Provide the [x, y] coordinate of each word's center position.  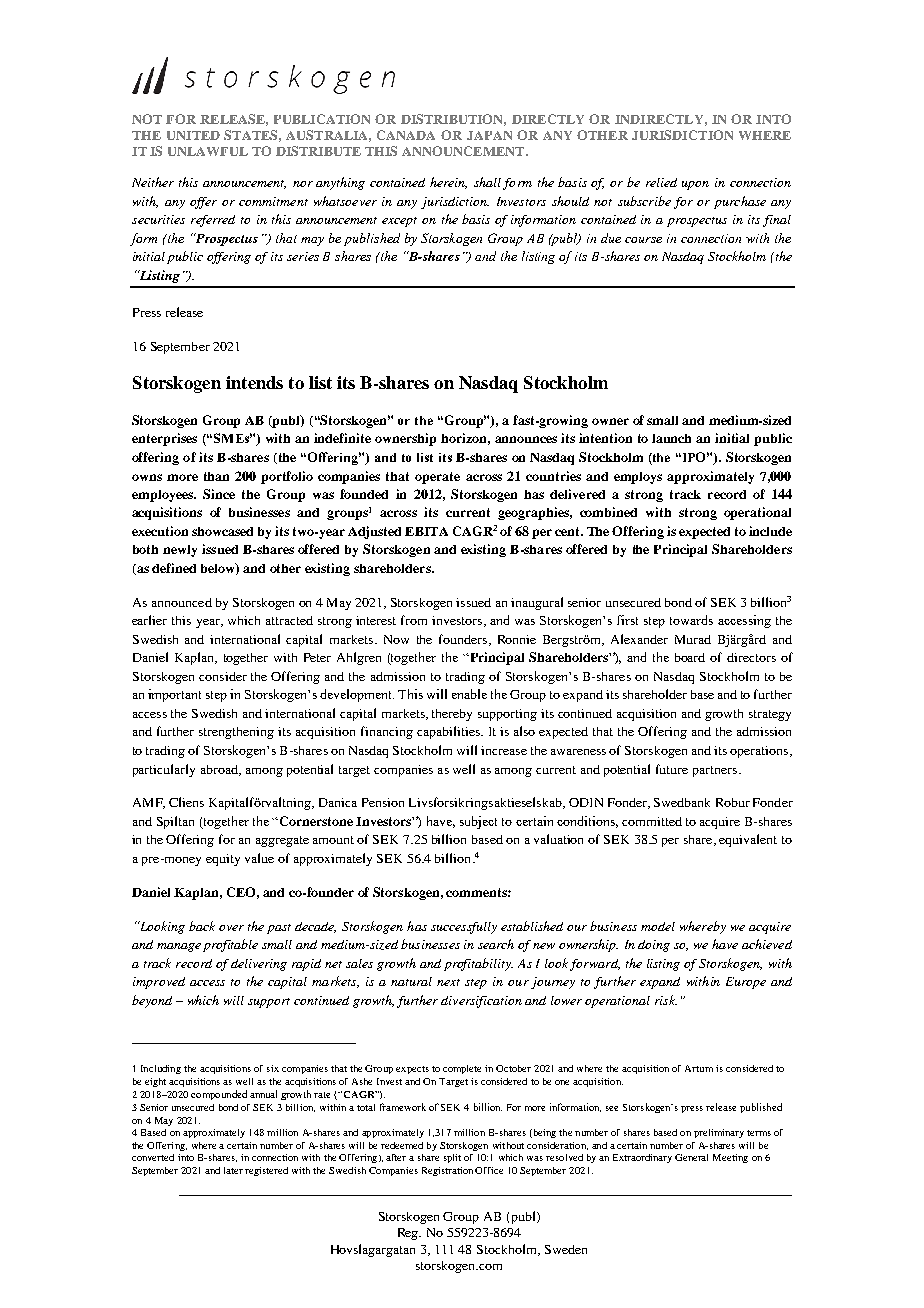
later [233, 1170]
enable [469, 694]
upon [695, 185]
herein [448, 183]
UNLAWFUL [208, 151]
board [690, 657]
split [452, 1158]
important [174, 695]
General [691, 1157]
